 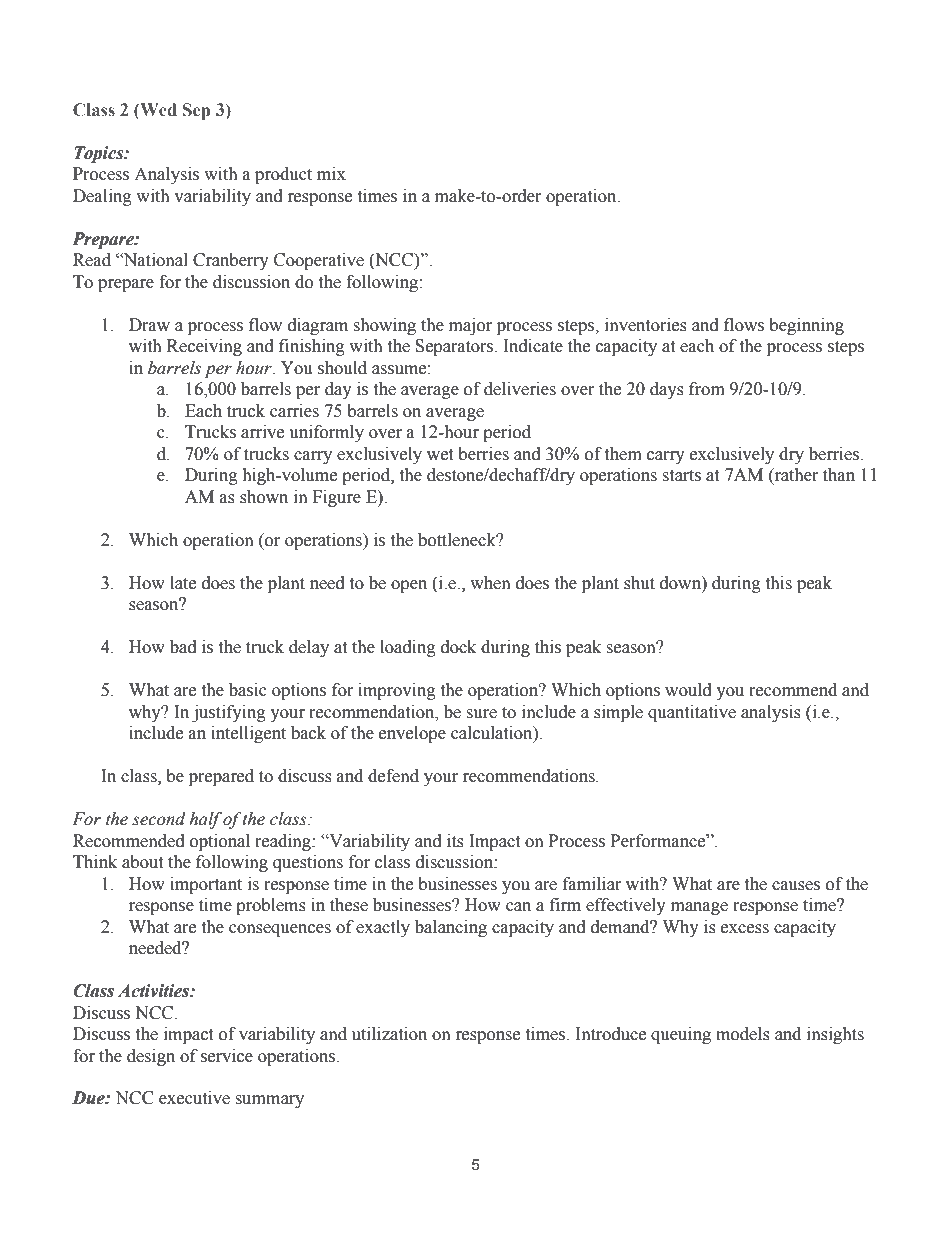 I want to click on arrive, so click(x=262, y=432).
